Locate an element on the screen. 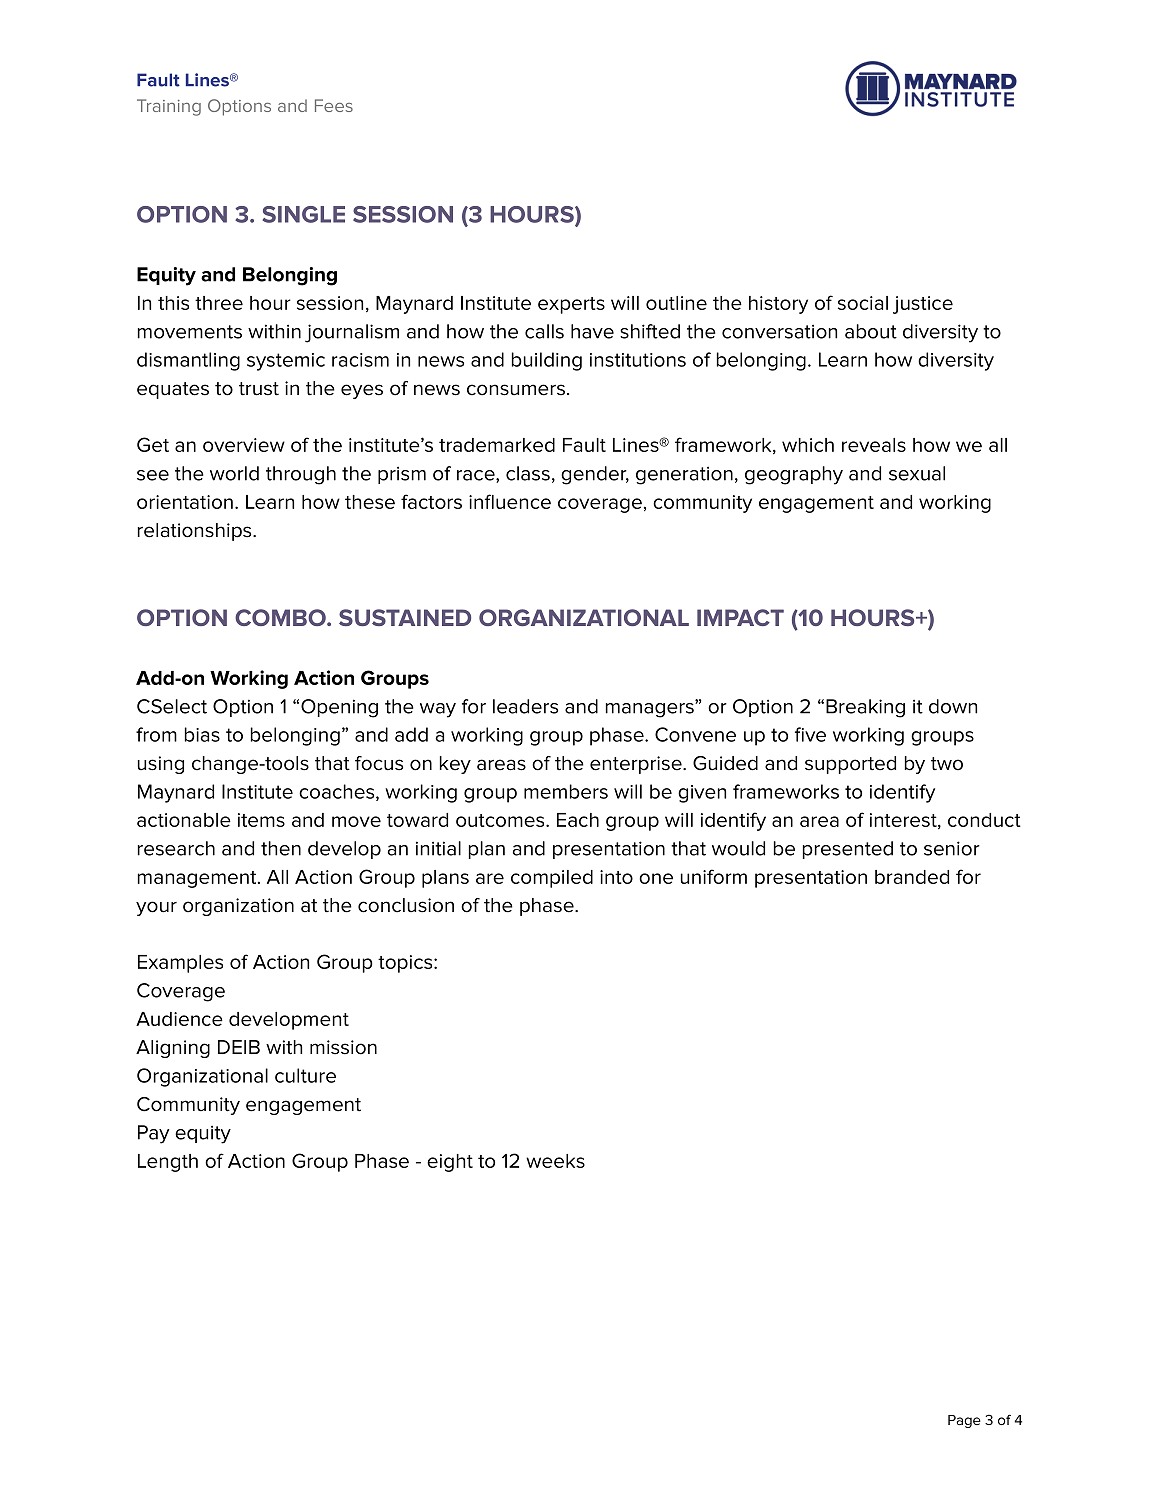 The image size is (1159, 1500). experts is located at coordinates (571, 305).
